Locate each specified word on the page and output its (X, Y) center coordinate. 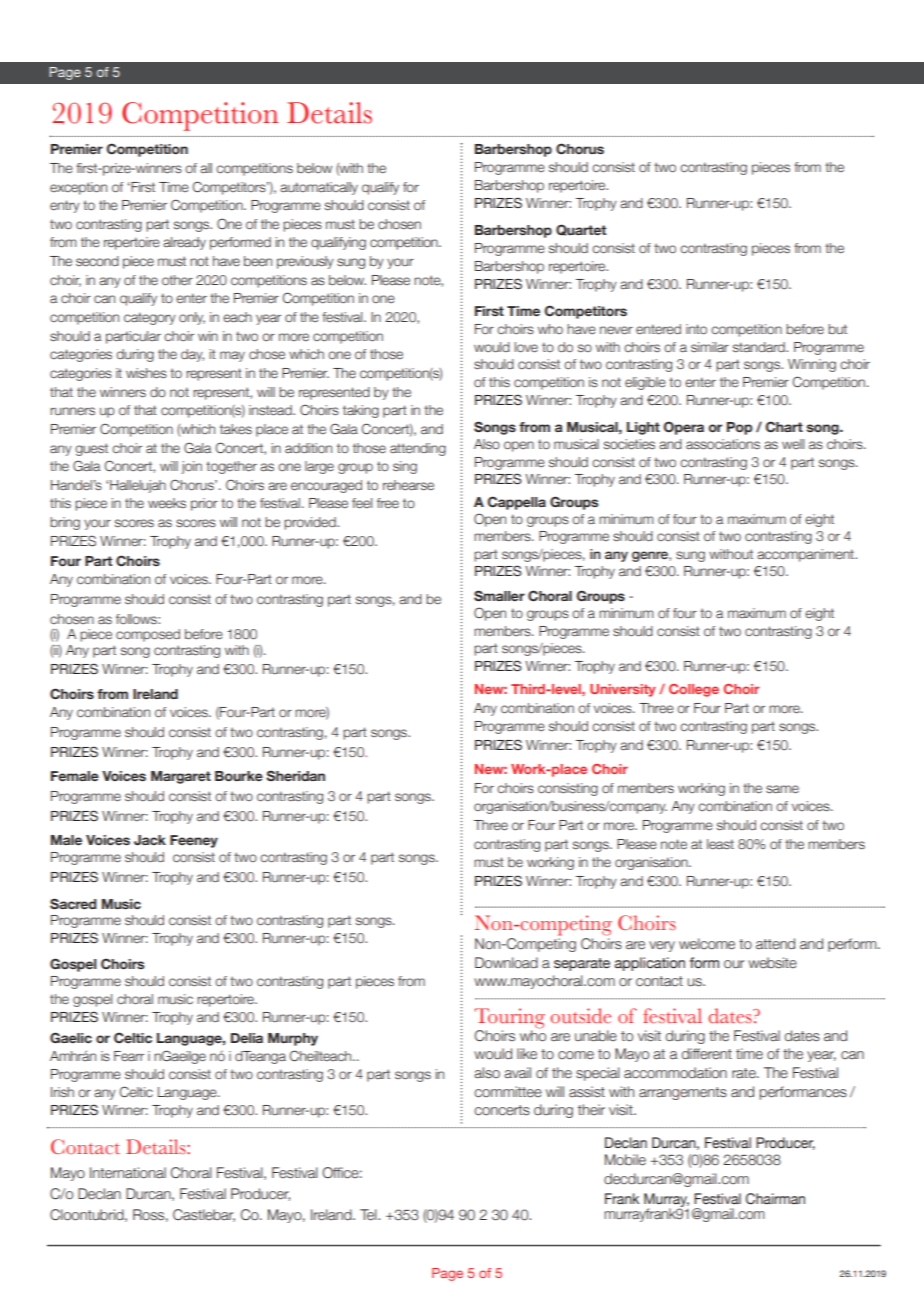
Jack (150, 840)
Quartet (581, 230)
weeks (167, 503)
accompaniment (806, 555)
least (720, 844)
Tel (369, 1215)
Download (506, 963)
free (388, 503)
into (696, 329)
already (184, 243)
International (128, 1173)
